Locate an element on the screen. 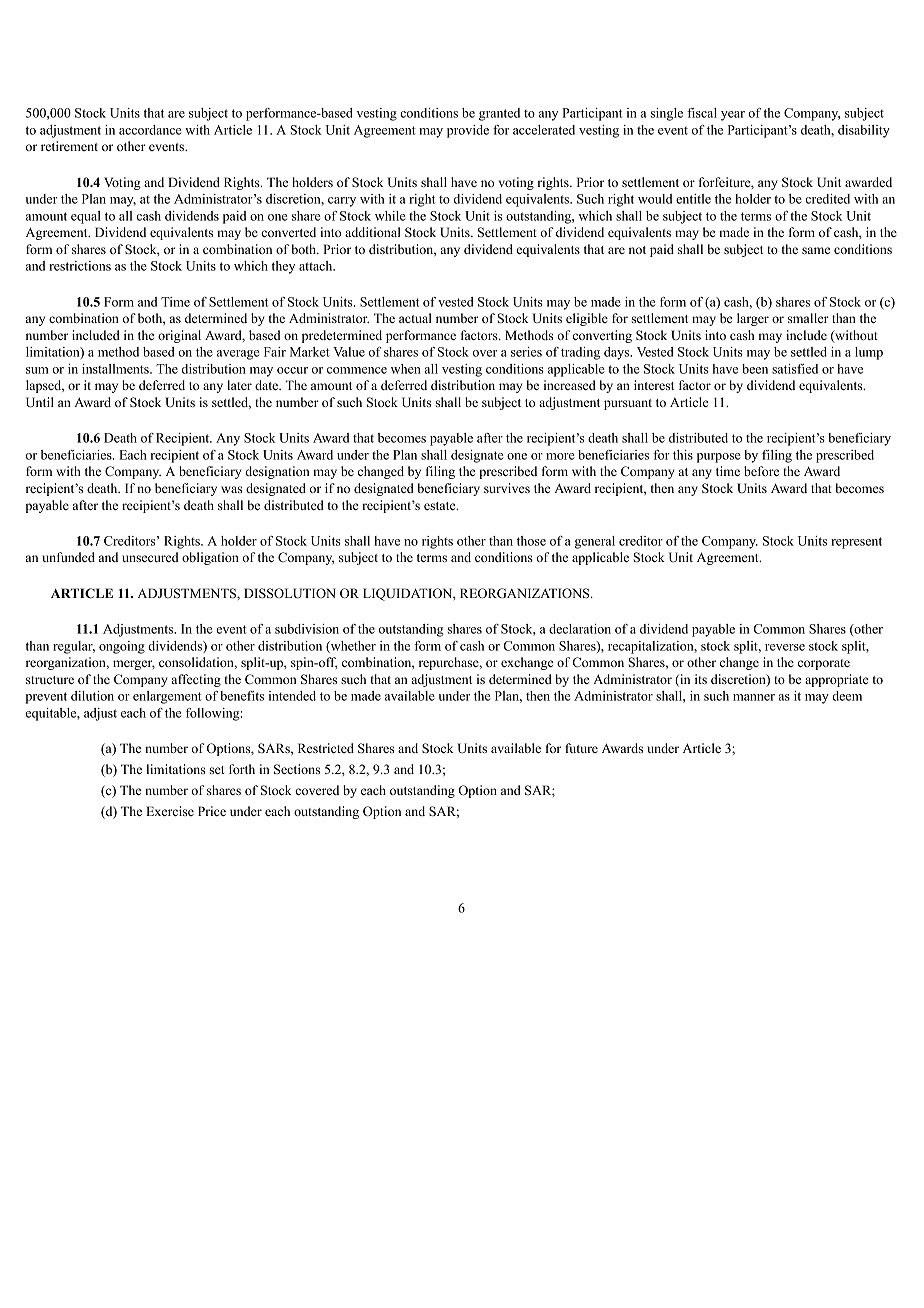  provide is located at coordinates (468, 131).
